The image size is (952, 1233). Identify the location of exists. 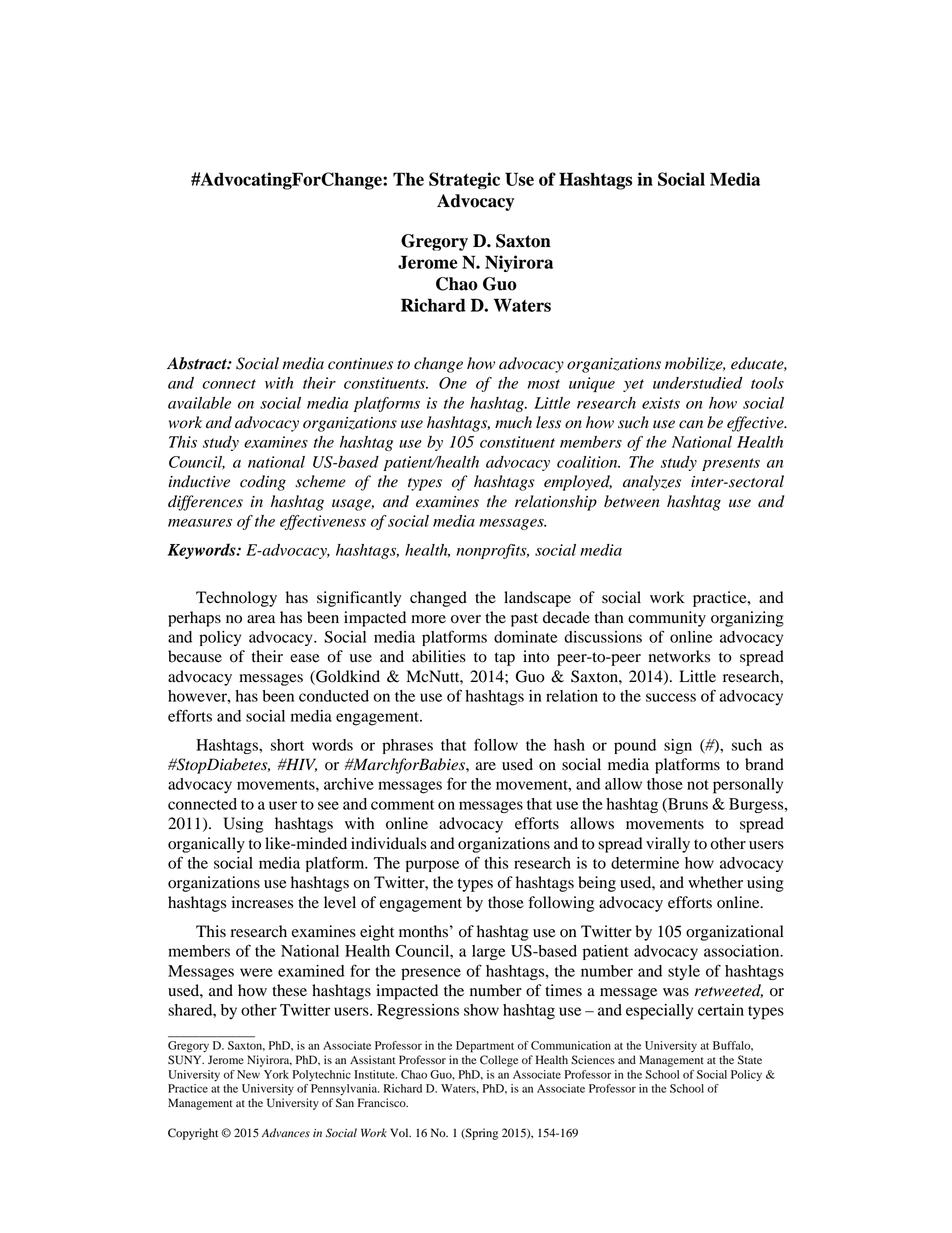
(661, 403).
